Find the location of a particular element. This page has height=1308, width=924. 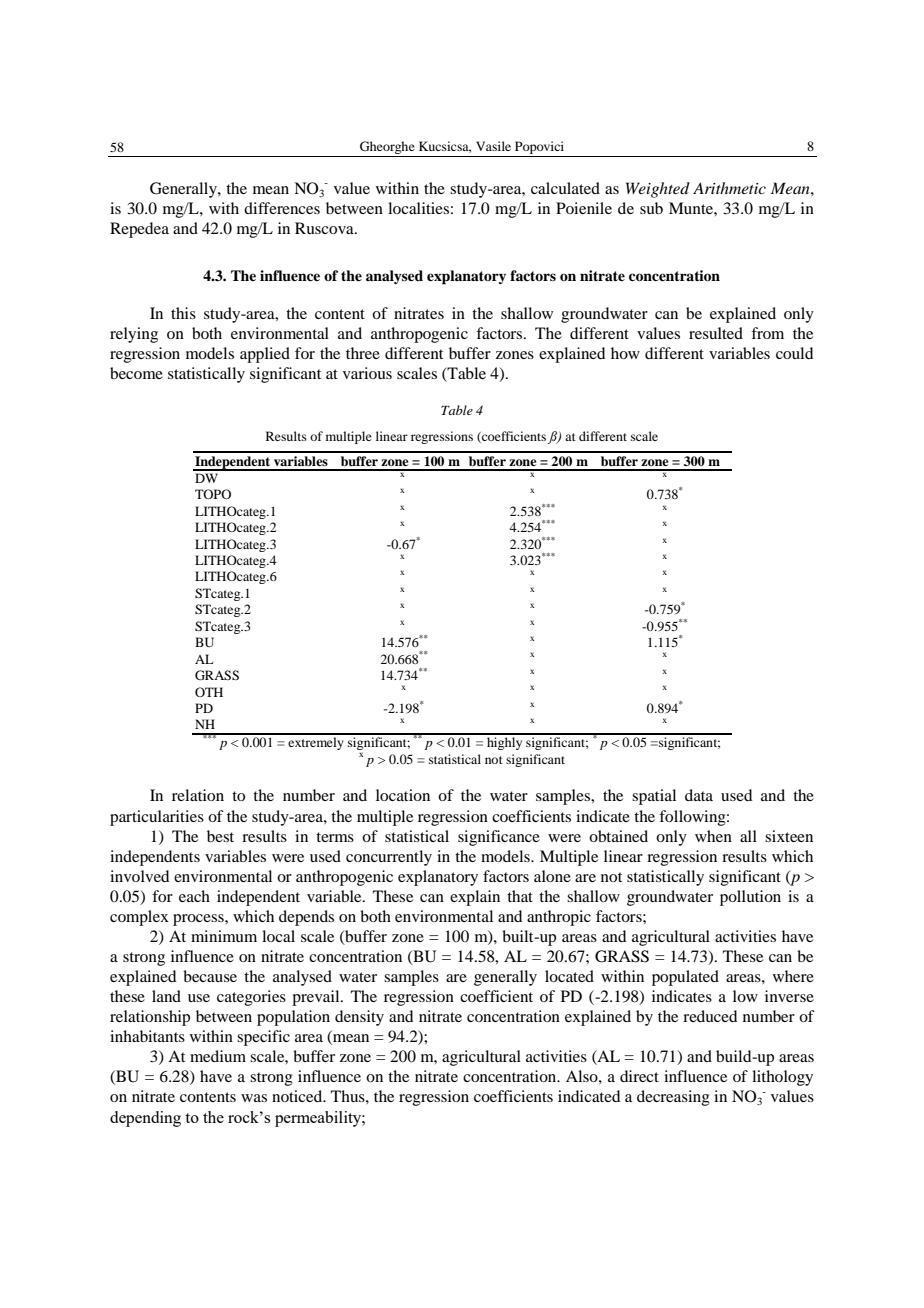

was is located at coordinates (254, 1098).
